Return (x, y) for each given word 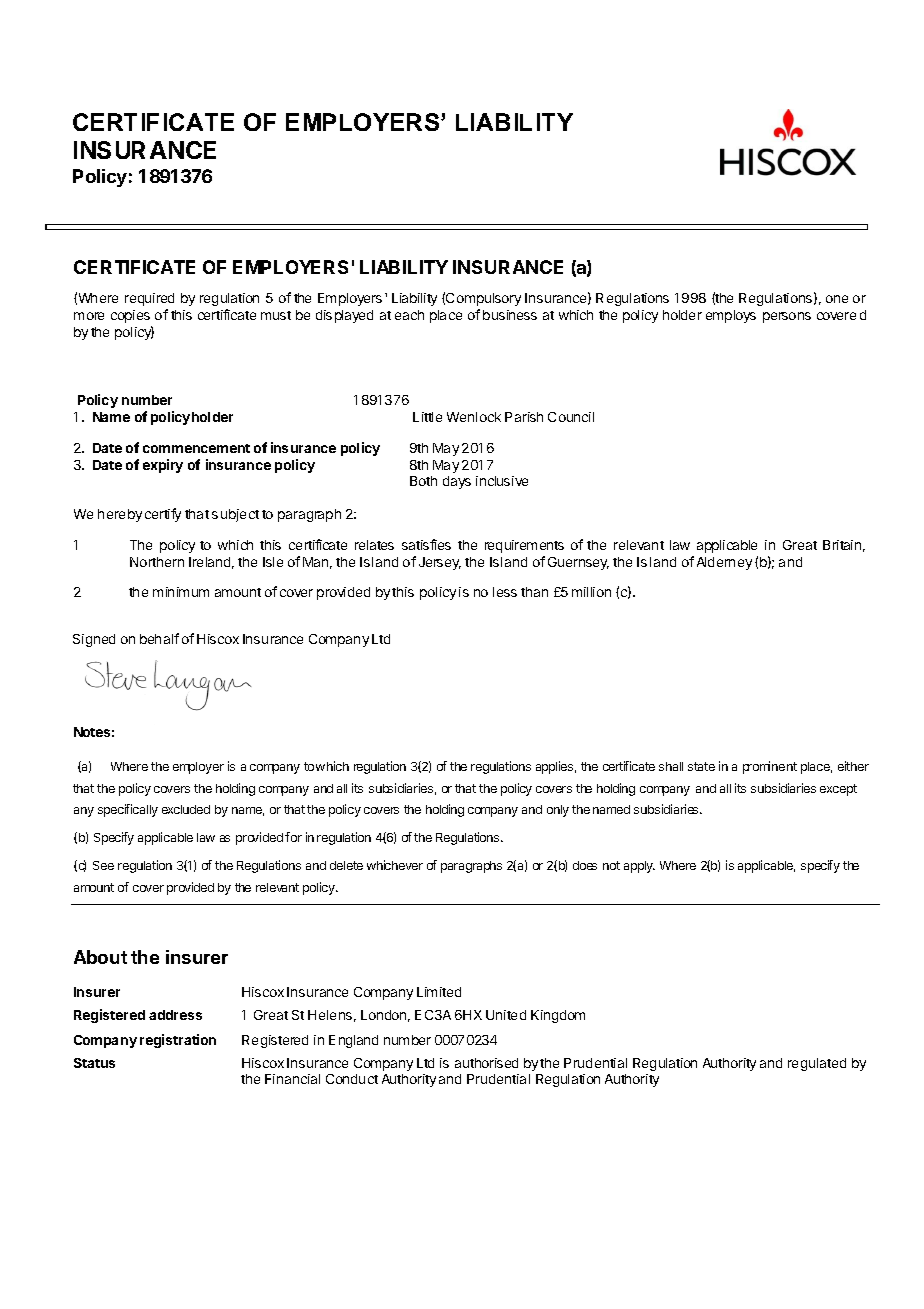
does (585, 865)
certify (163, 515)
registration (178, 1041)
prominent (770, 767)
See (103, 865)
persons (787, 317)
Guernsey (578, 563)
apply (639, 867)
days (457, 482)
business (510, 315)
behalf (159, 638)
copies (130, 316)
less (505, 592)
